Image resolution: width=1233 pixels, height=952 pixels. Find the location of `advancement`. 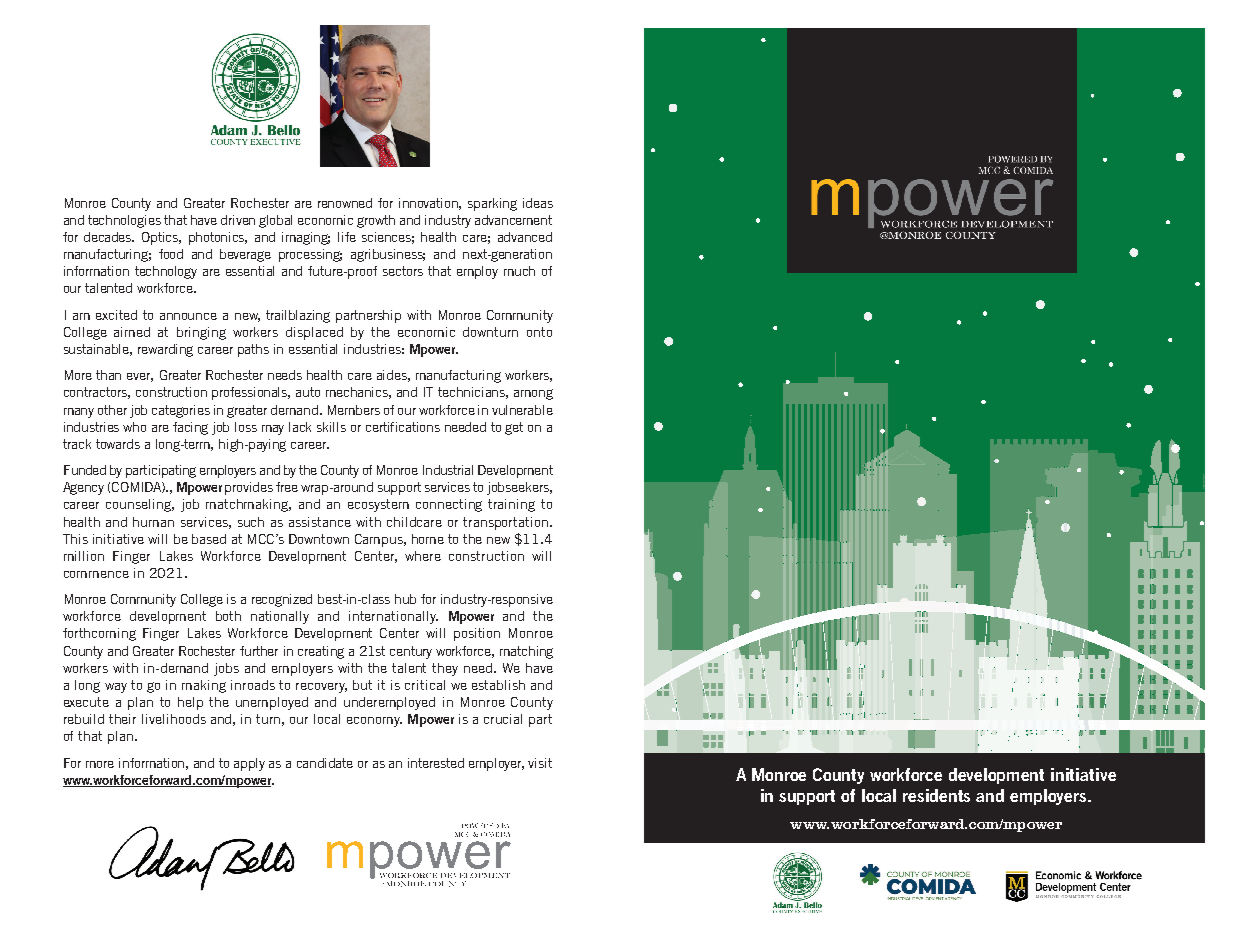

advancement is located at coordinates (513, 220).
